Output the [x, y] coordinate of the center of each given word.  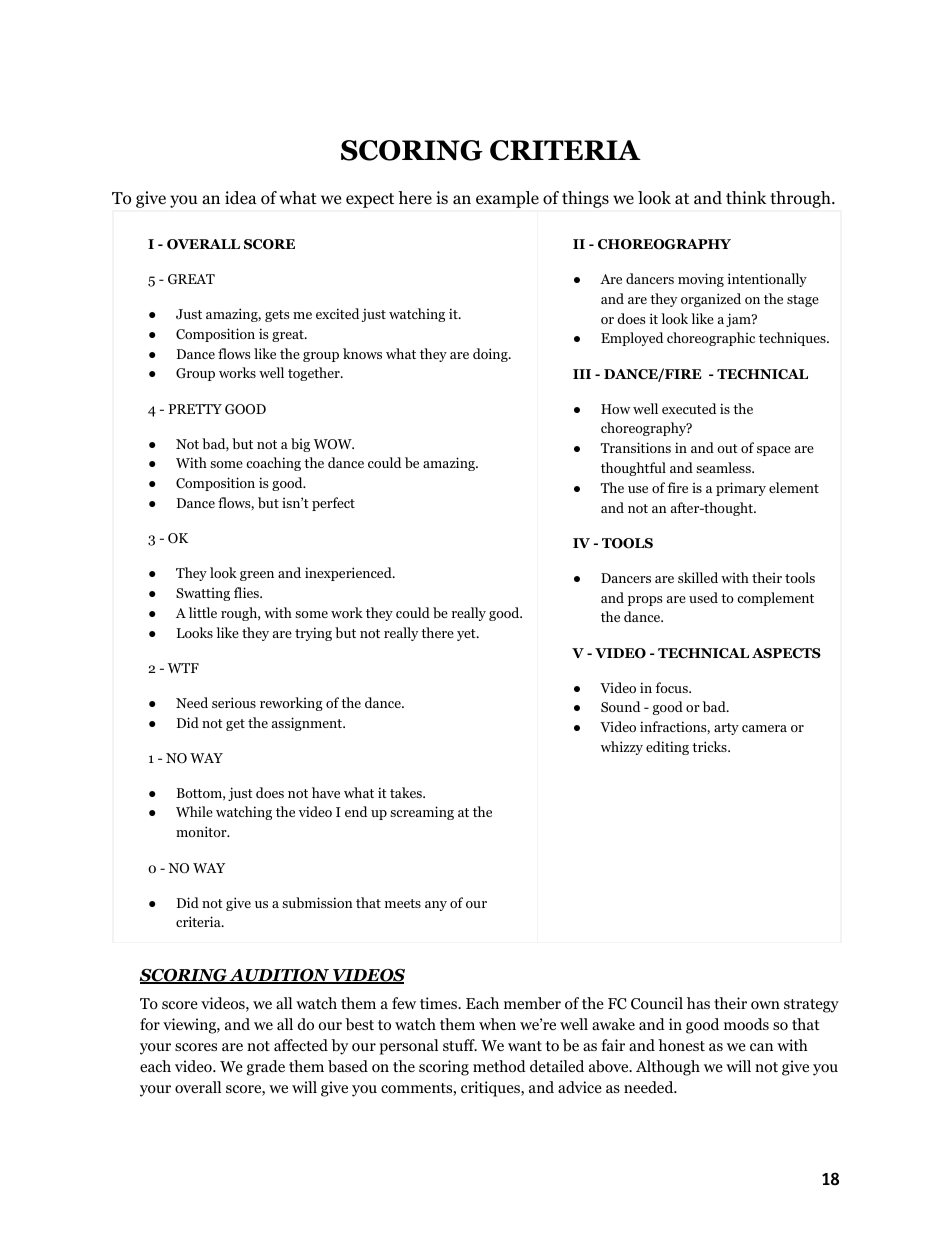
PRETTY [195, 409]
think [746, 197]
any [436, 906]
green [257, 576]
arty [726, 729]
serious [234, 702]
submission [317, 902]
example [507, 199]
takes [407, 792]
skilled [698, 577]
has [698, 1003]
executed [689, 408]
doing [491, 355]
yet [467, 635]
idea [241, 197]
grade [266, 1068]
